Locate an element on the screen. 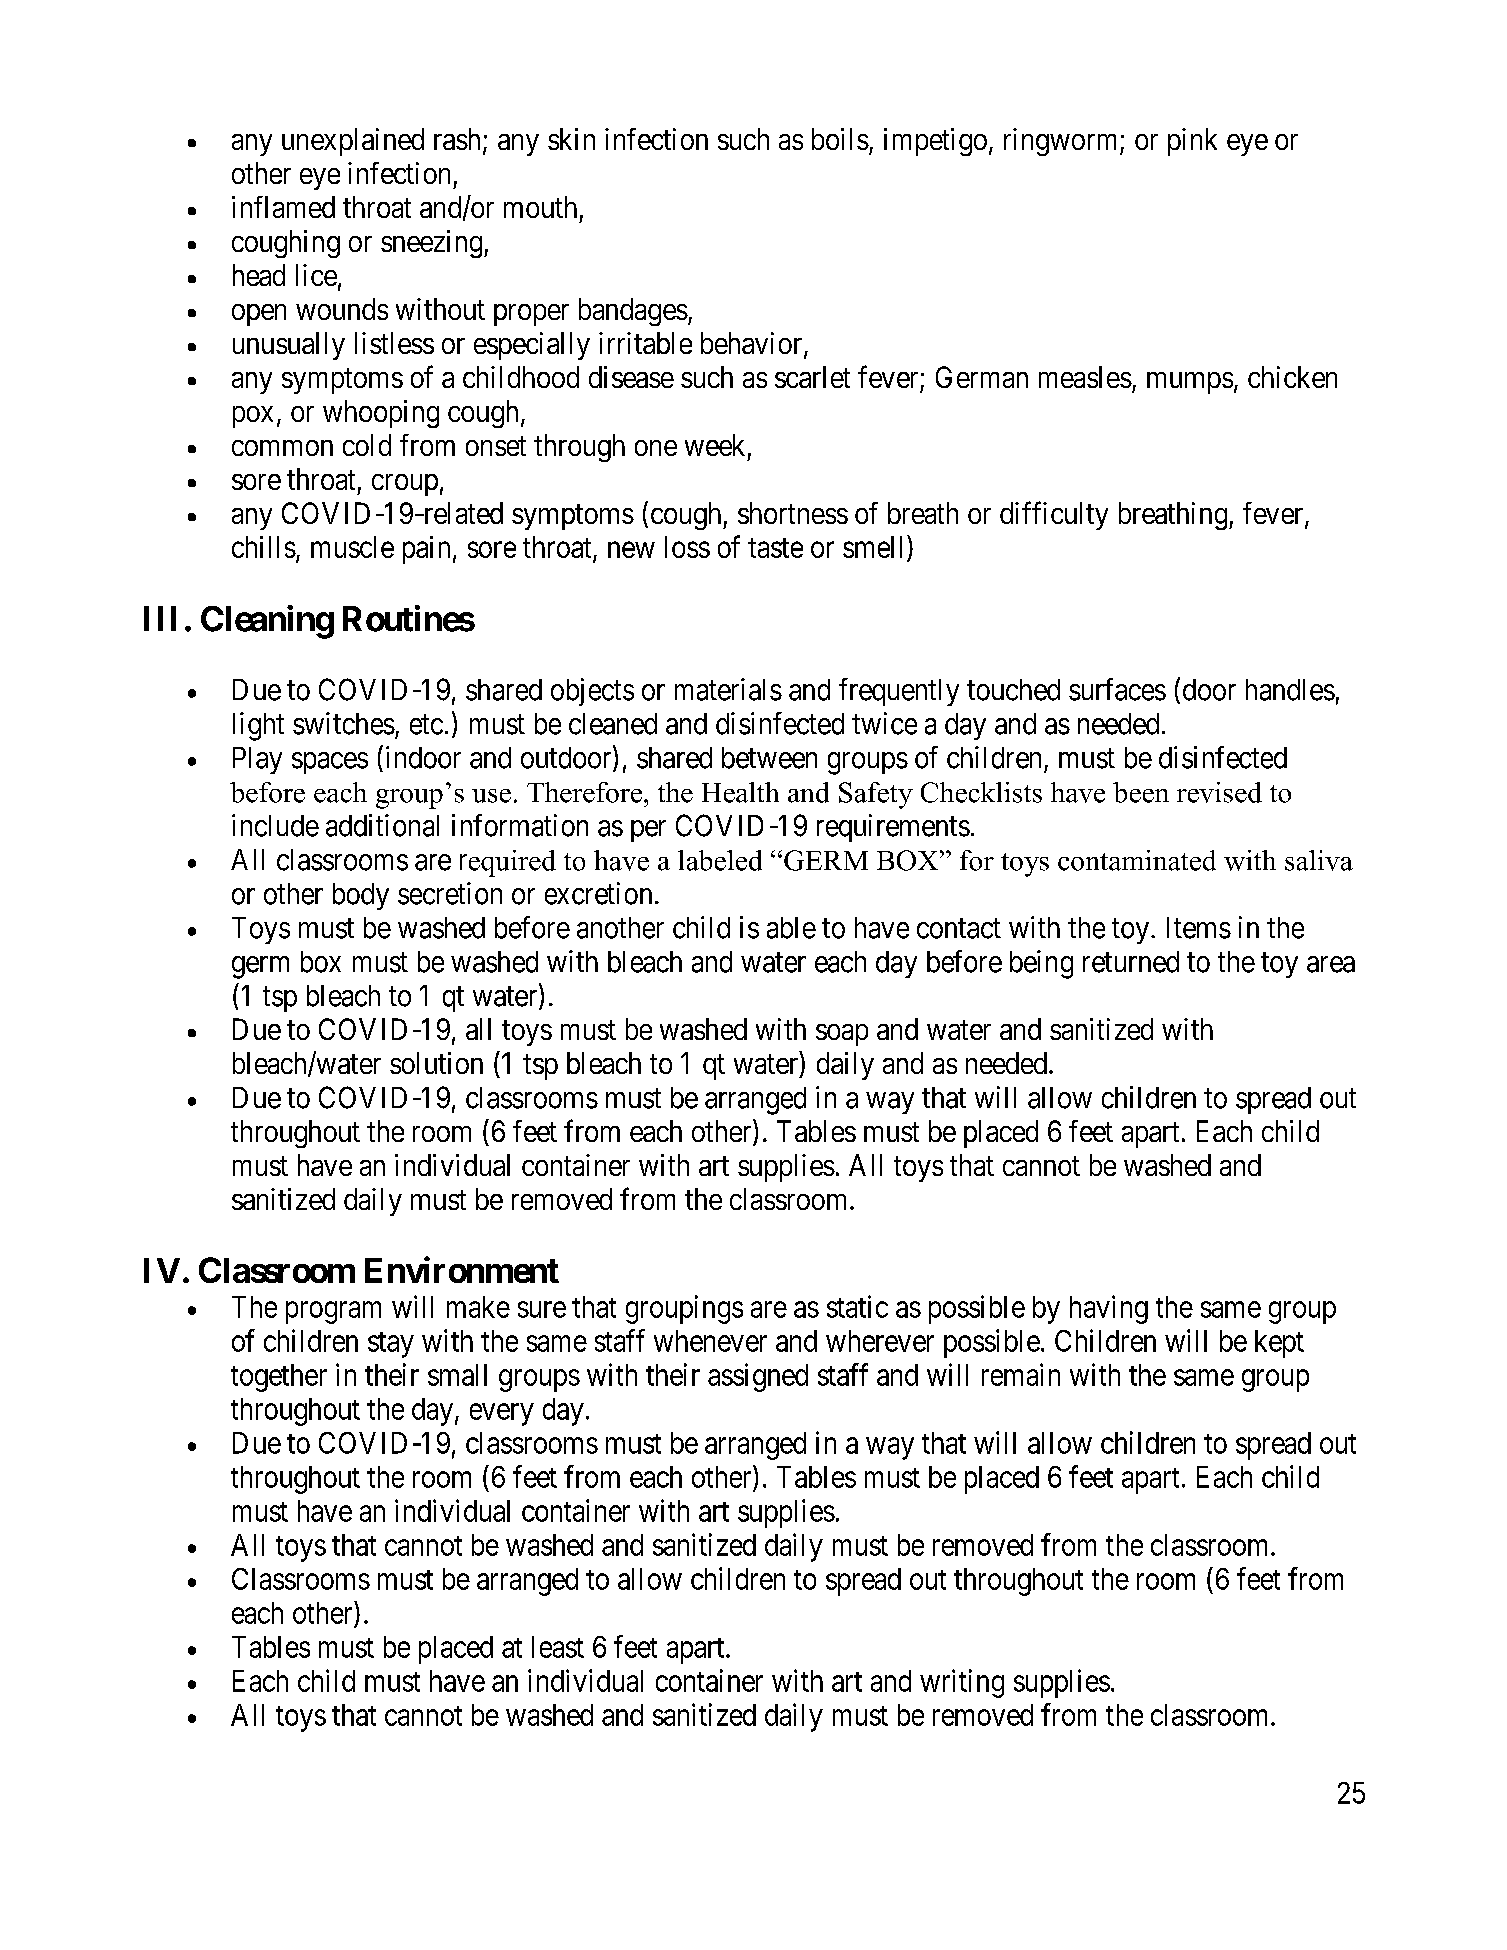 This screenshot has width=1507, height=1950. Items is located at coordinates (1199, 928).
